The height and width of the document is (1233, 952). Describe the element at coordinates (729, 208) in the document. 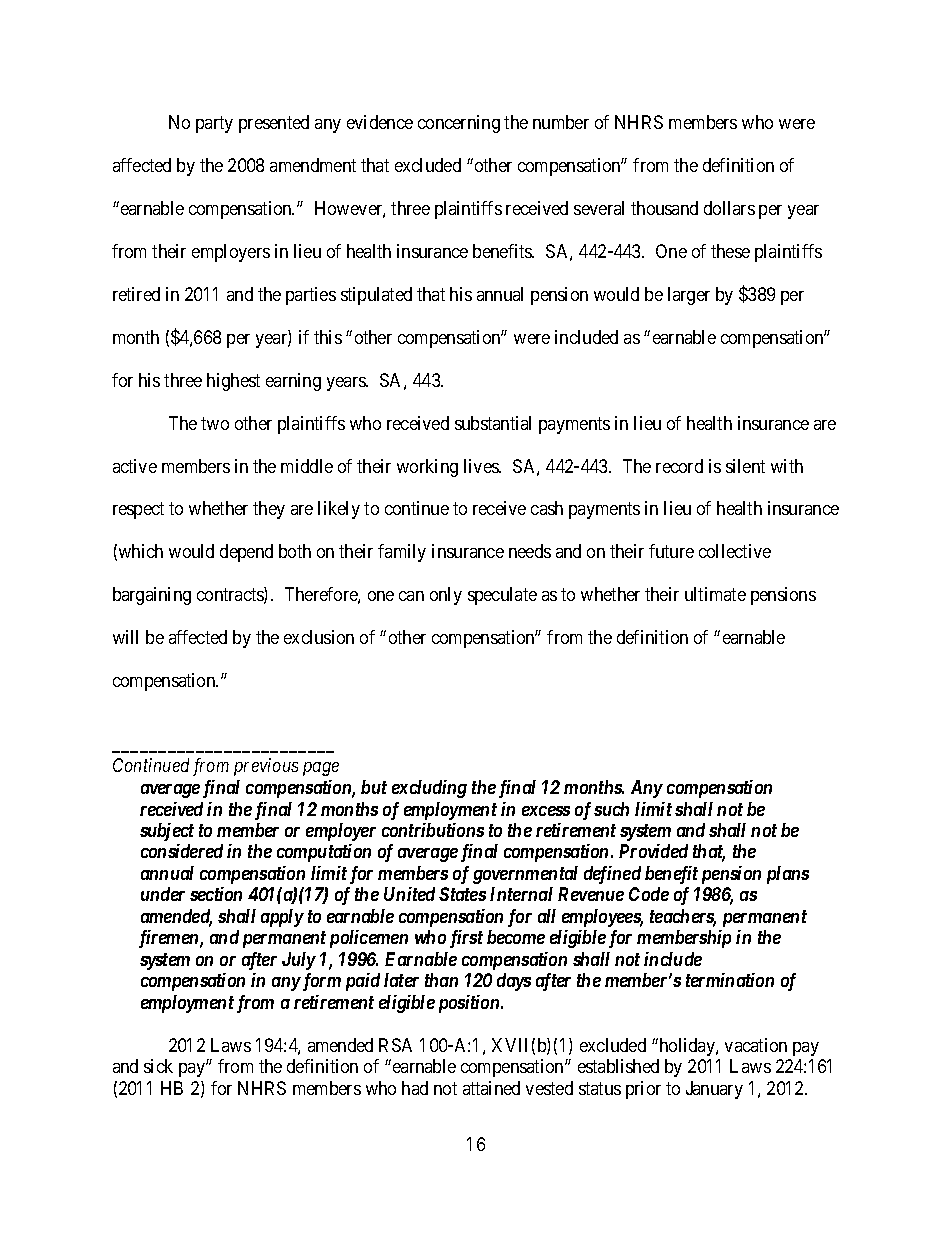

I see `dollars` at that location.
